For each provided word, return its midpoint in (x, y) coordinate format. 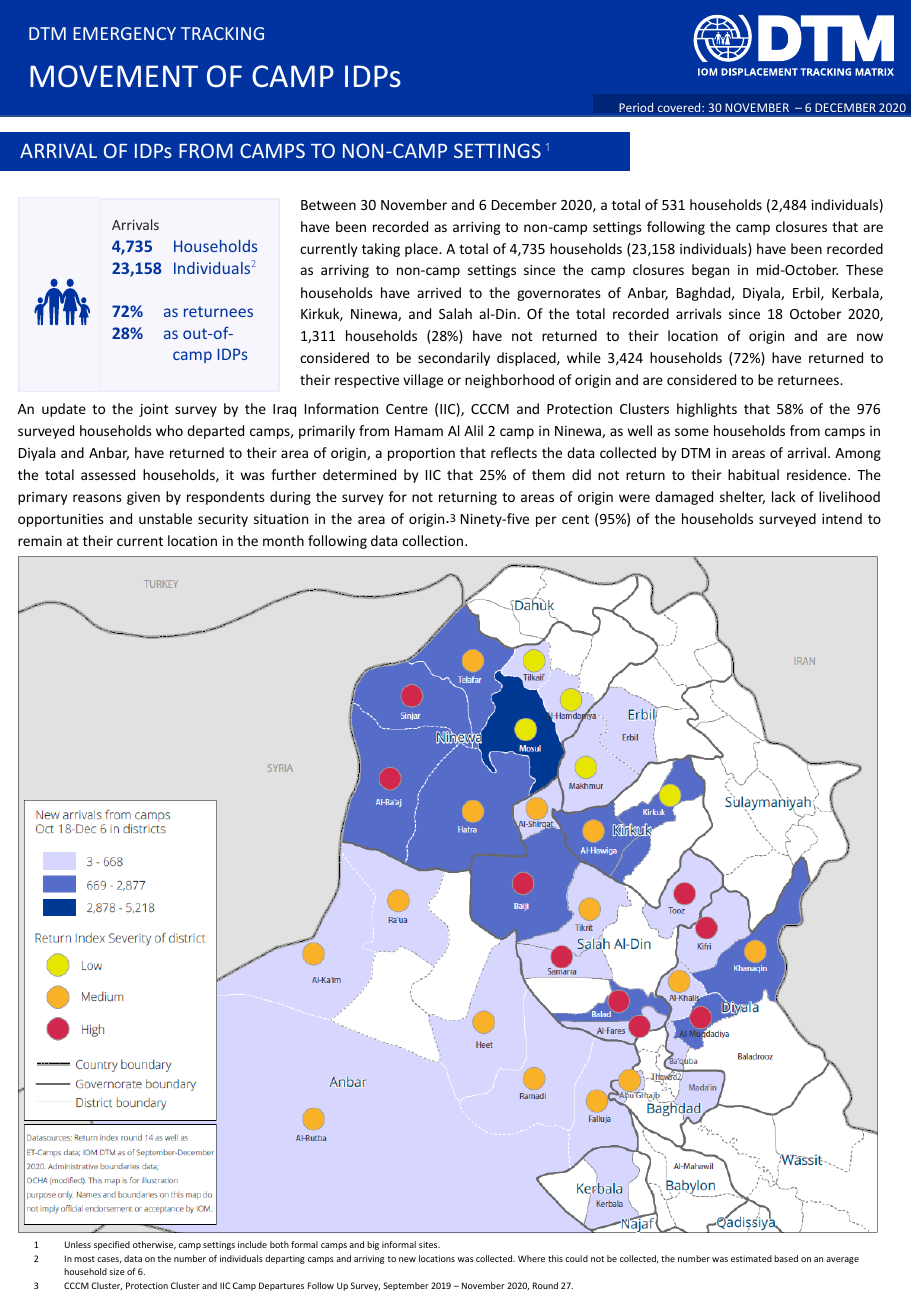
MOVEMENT (114, 76)
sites (429, 1244)
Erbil (807, 293)
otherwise (154, 1245)
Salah (455, 313)
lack (784, 496)
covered (680, 107)
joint (154, 410)
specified (112, 1245)
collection (434, 540)
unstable (165, 518)
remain (40, 540)
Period (636, 107)
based (786, 1258)
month (283, 540)
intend (842, 518)
